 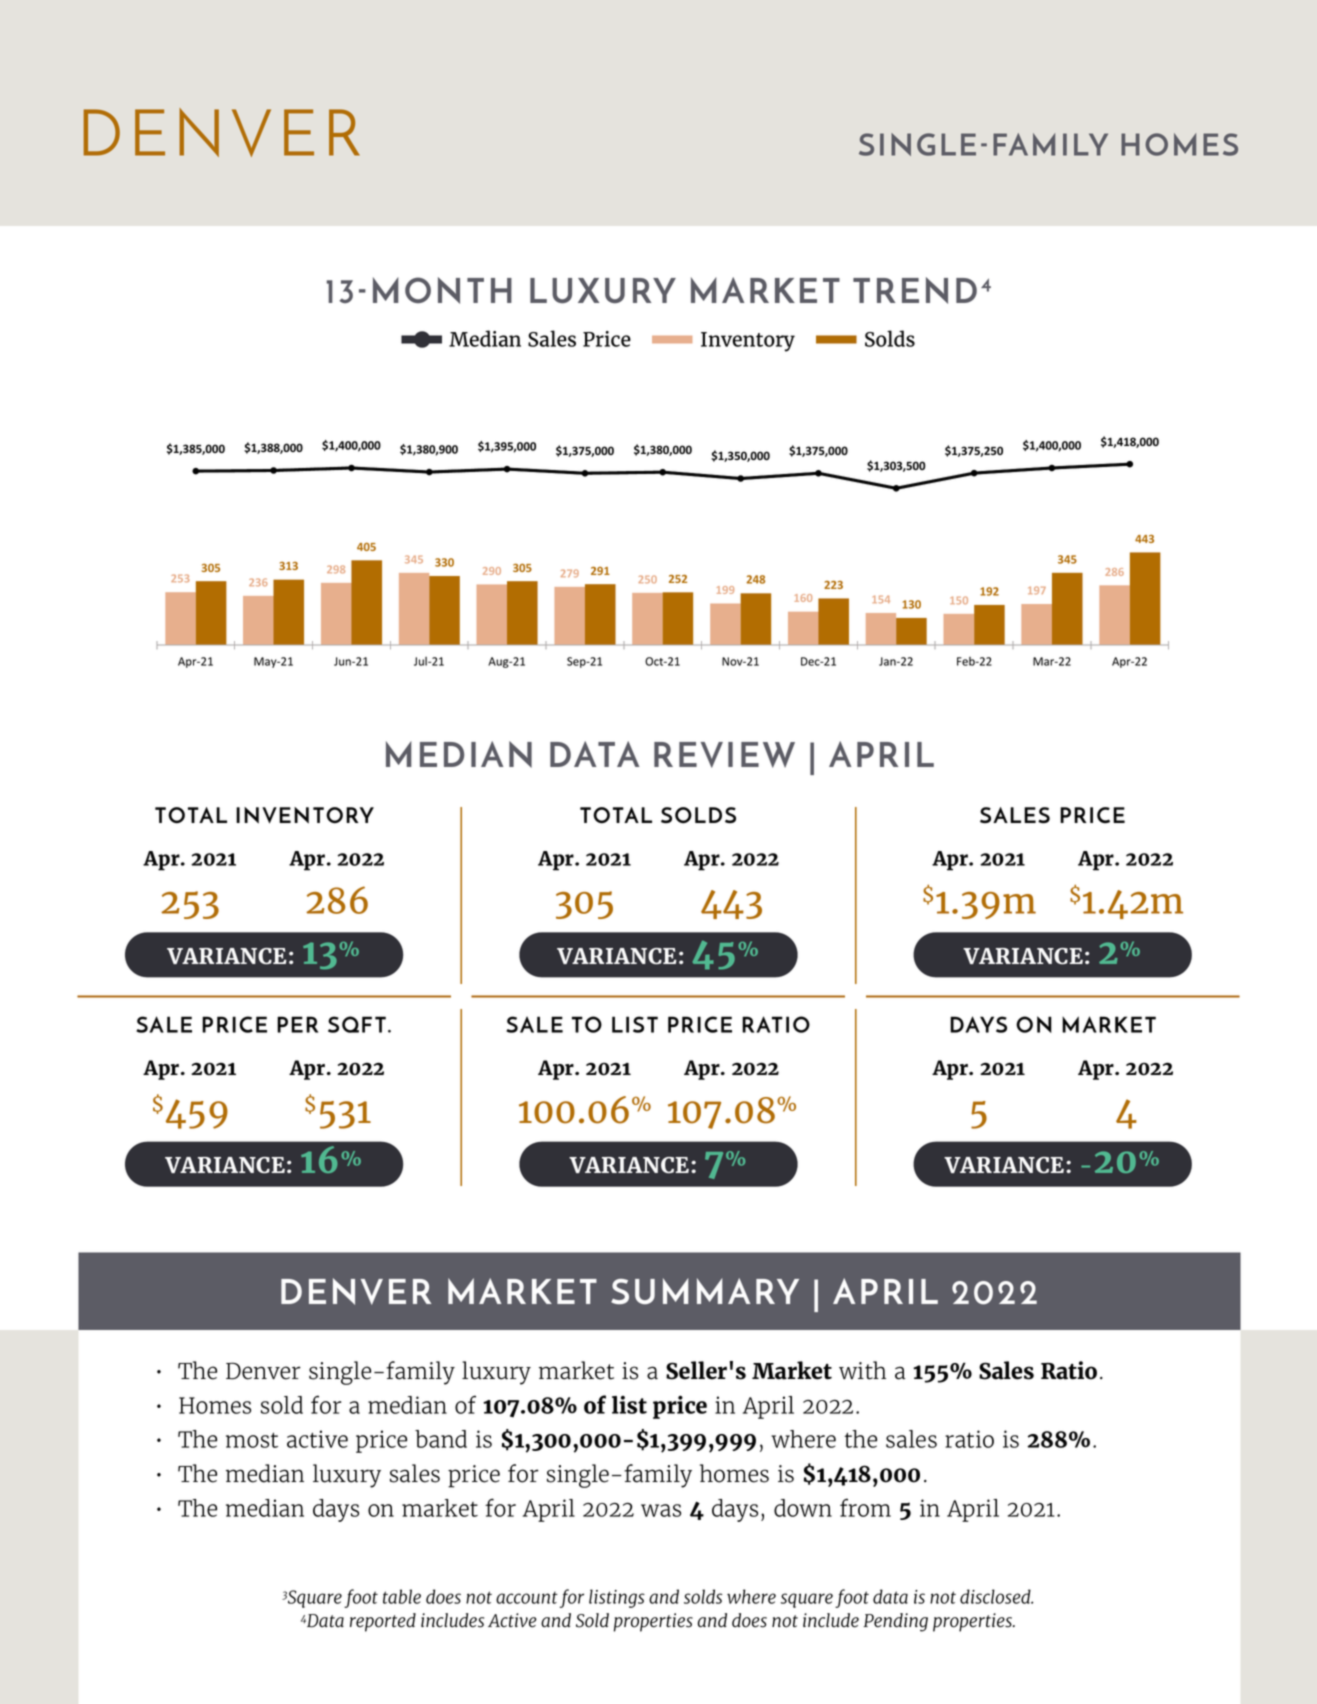 I want to click on reported, so click(x=383, y=1622).
